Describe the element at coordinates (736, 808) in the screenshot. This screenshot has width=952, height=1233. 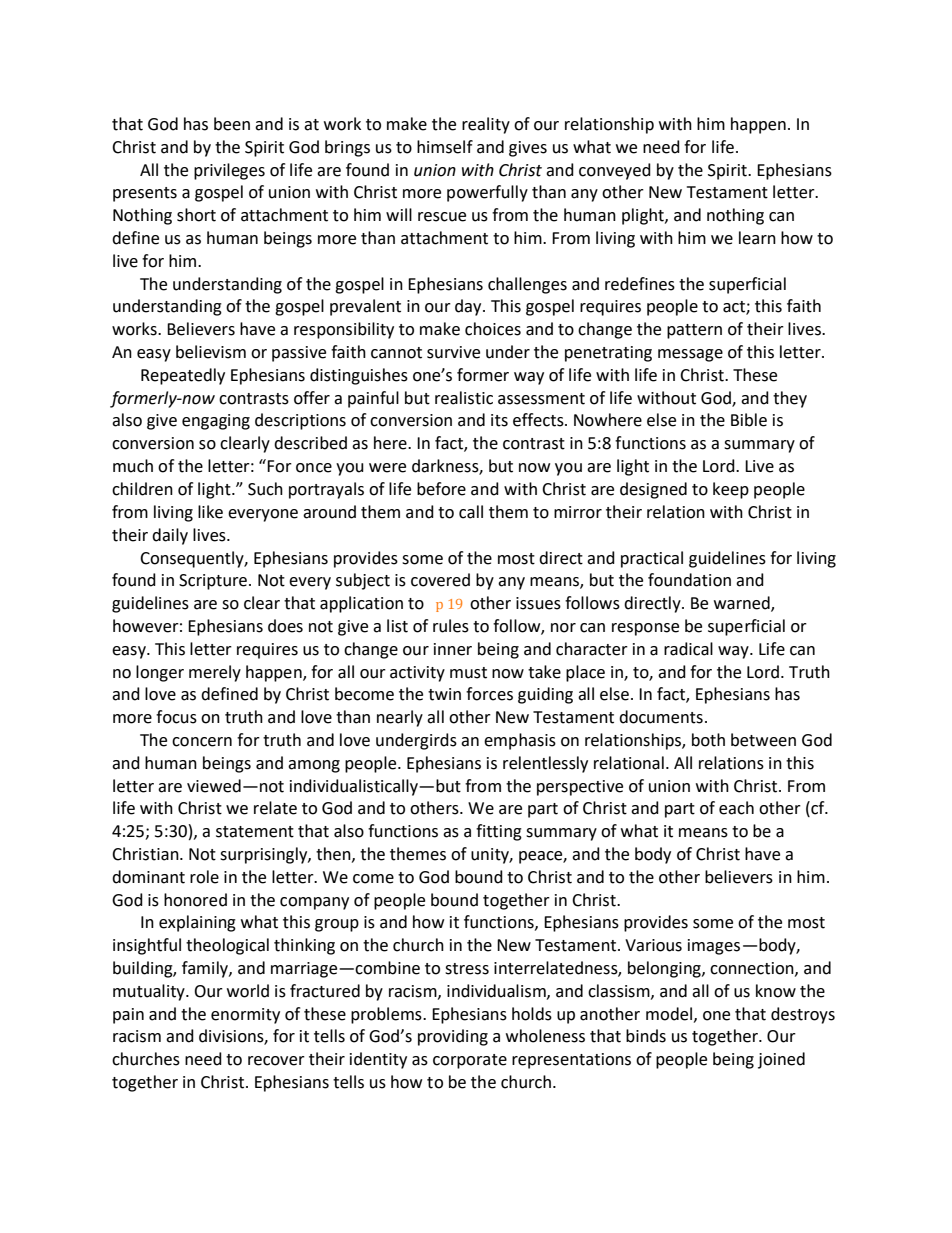
I see `each` at that location.
